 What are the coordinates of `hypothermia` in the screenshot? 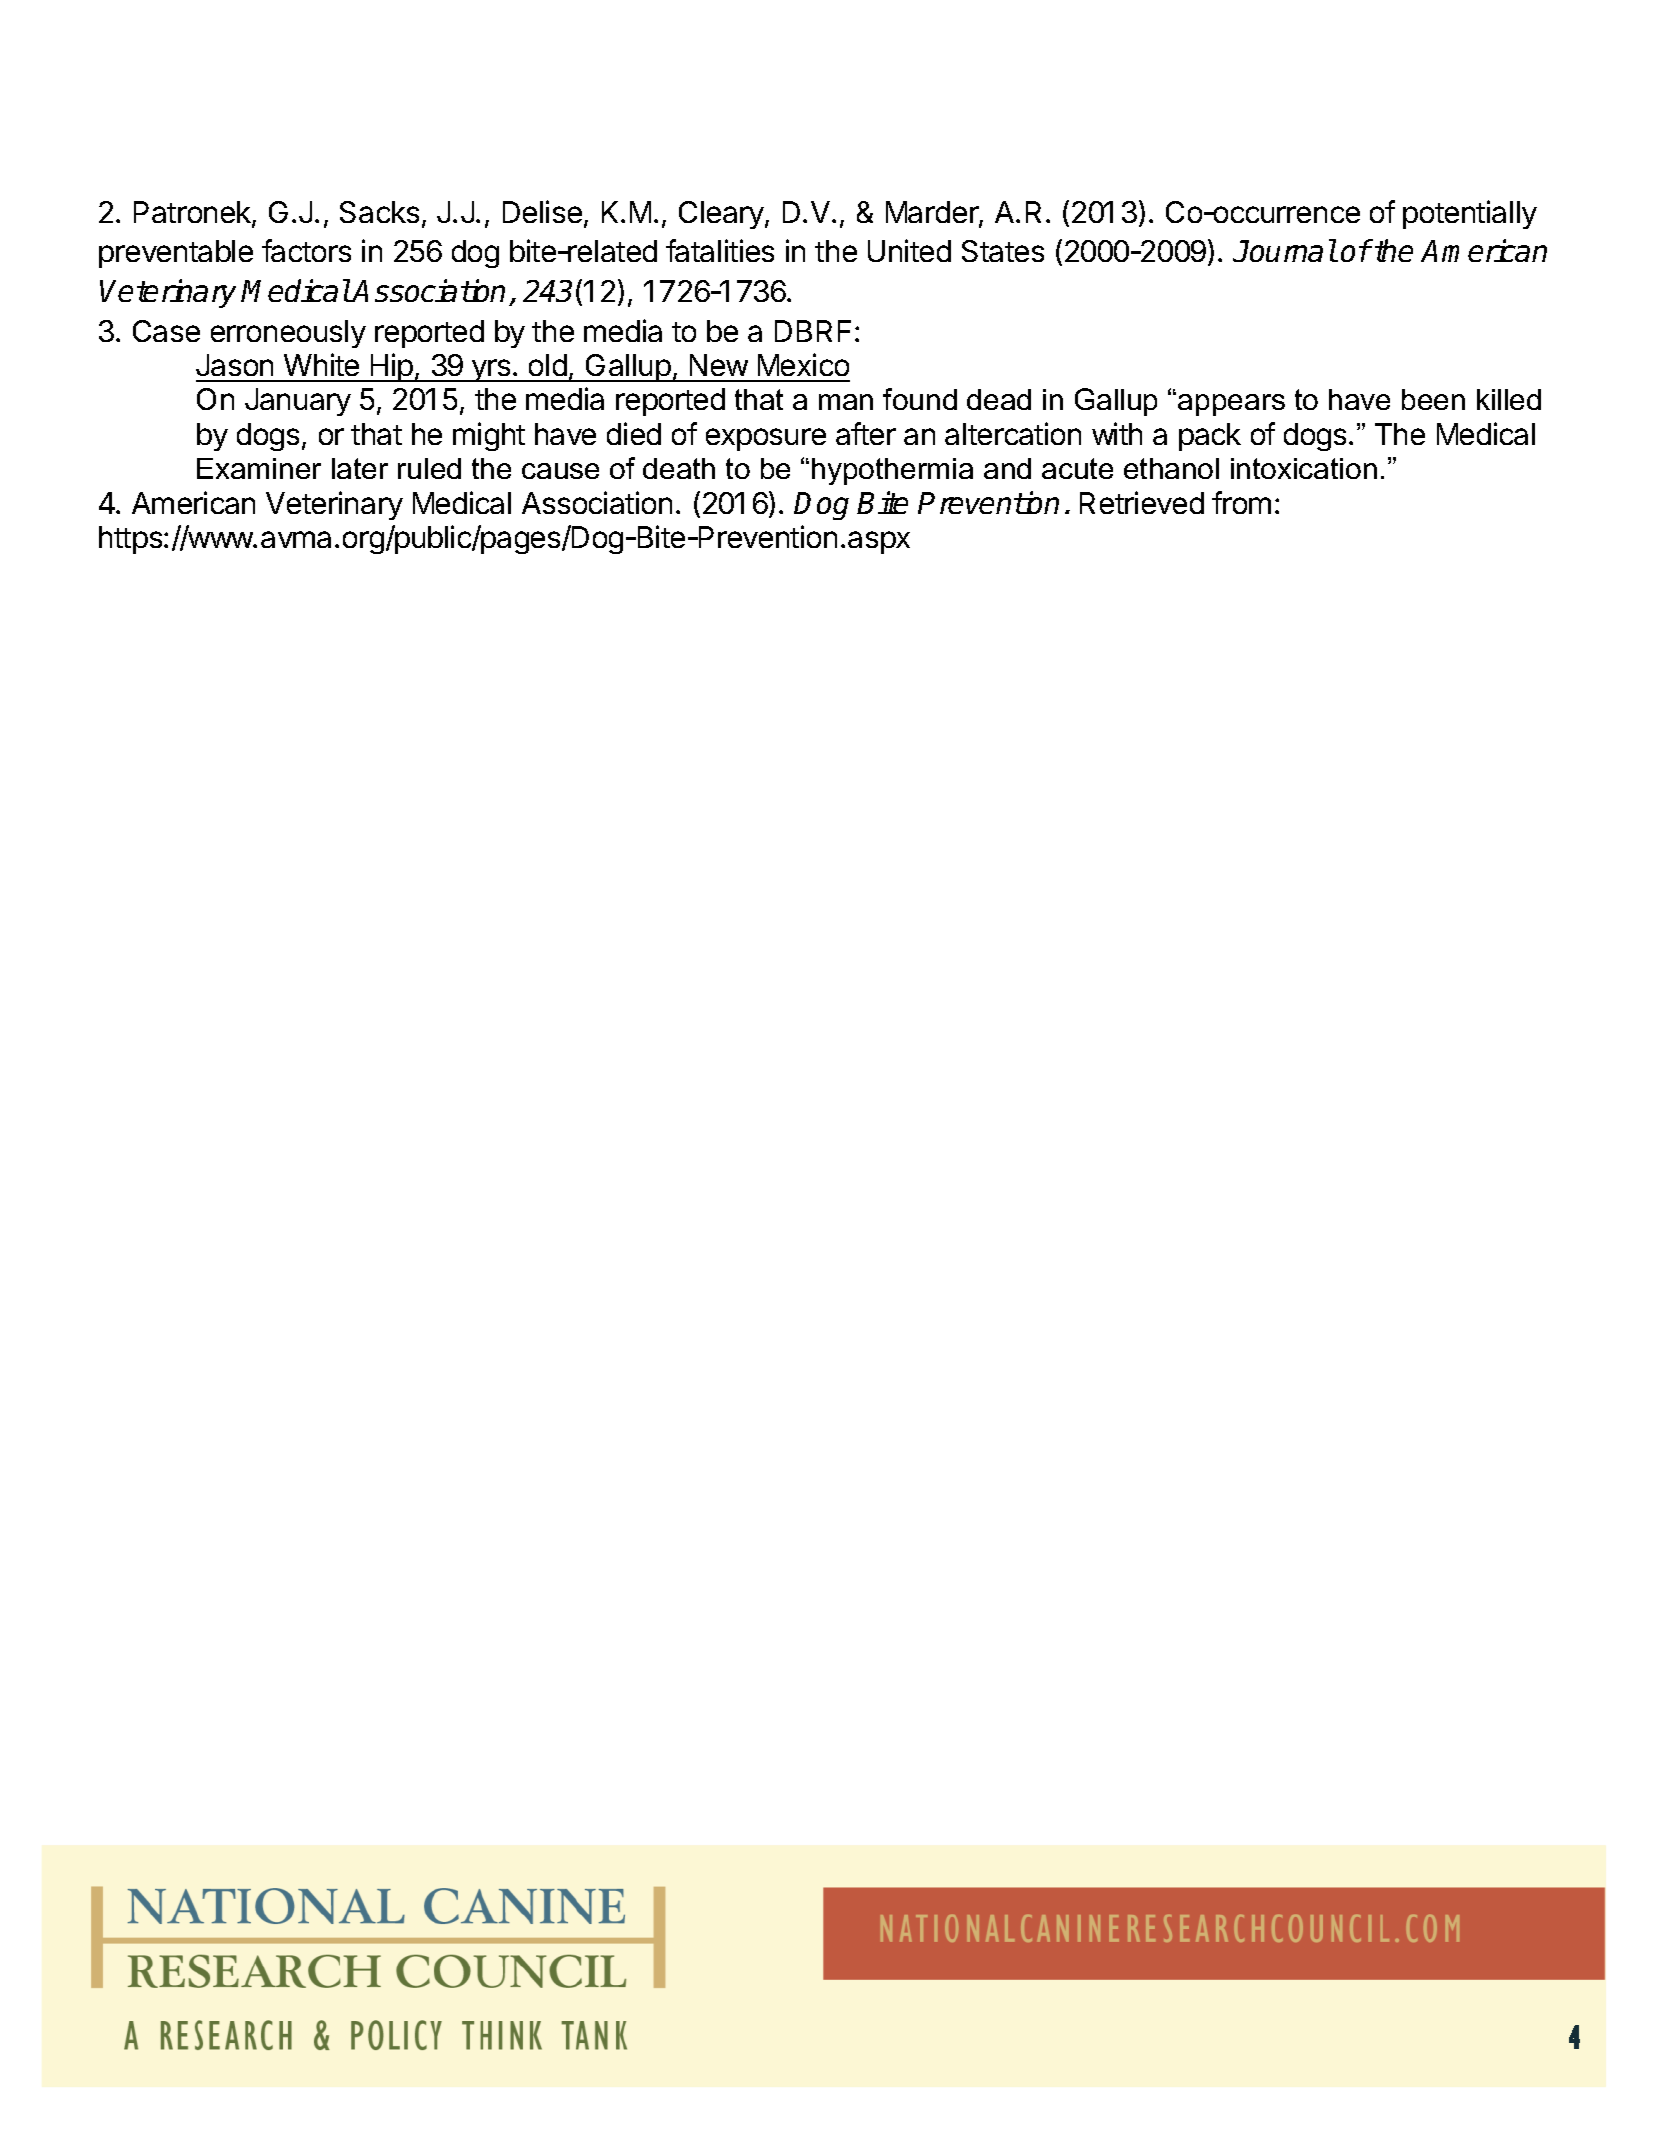 It's located at (892, 471).
